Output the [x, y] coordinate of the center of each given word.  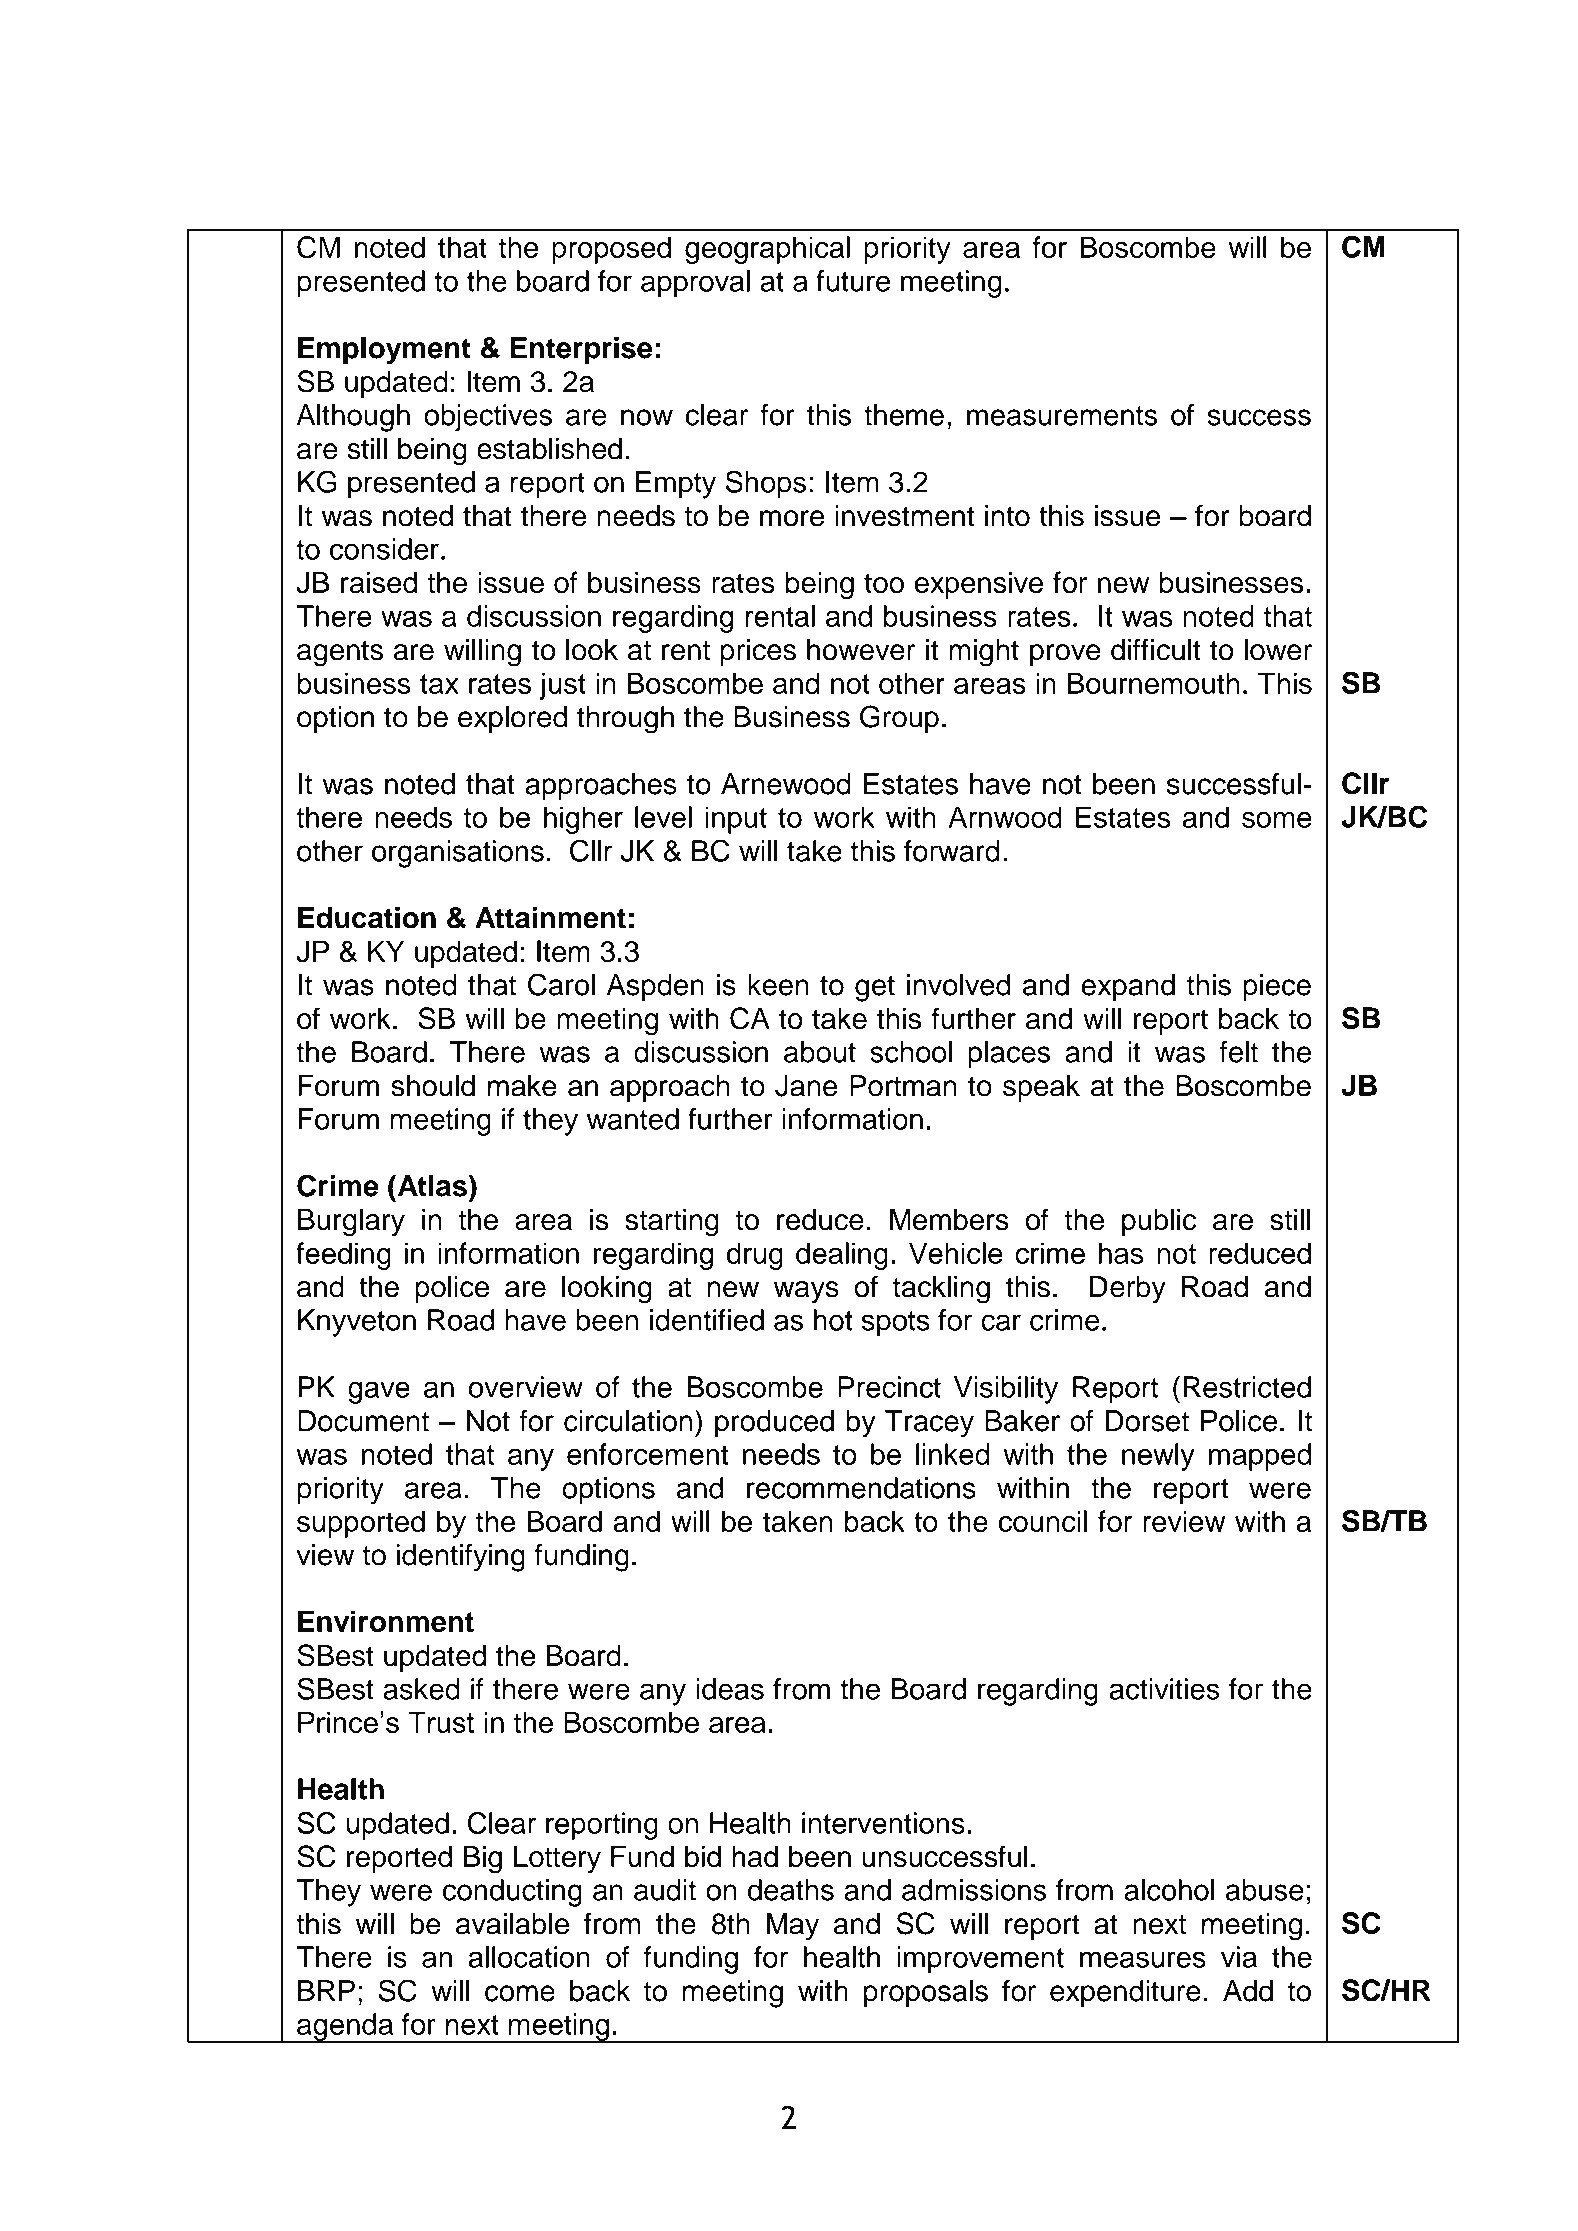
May [793, 1926]
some [1277, 819]
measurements [1062, 416]
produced [774, 1423]
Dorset [1147, 1421]
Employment [384, 351]
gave [379, 1392]
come [520, 1993]
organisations [458, 854]
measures [1143, 1959]
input [736, 820]
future [853, 281]
